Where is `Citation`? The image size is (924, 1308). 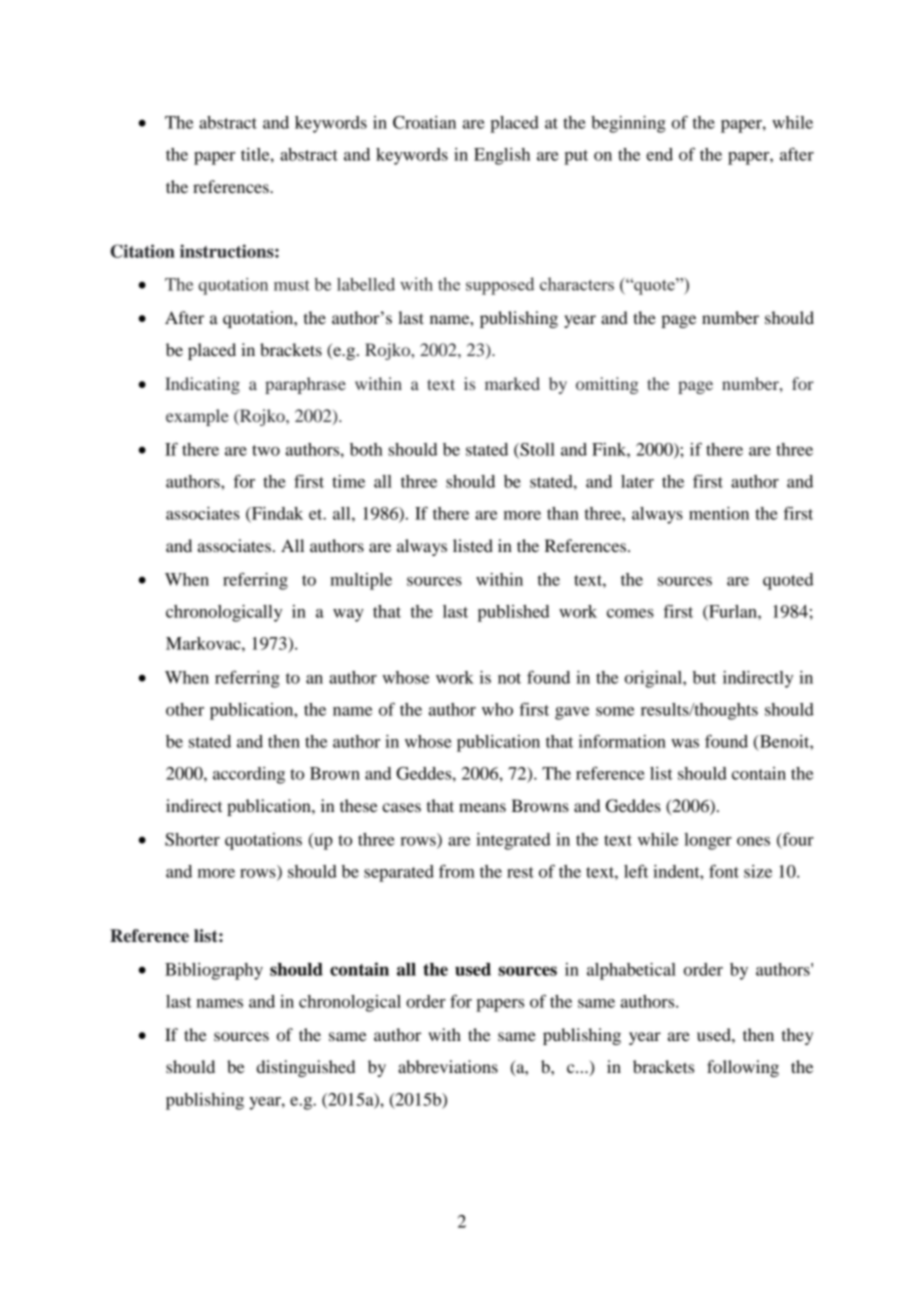
Citation is located at coordinates (142, 251).
